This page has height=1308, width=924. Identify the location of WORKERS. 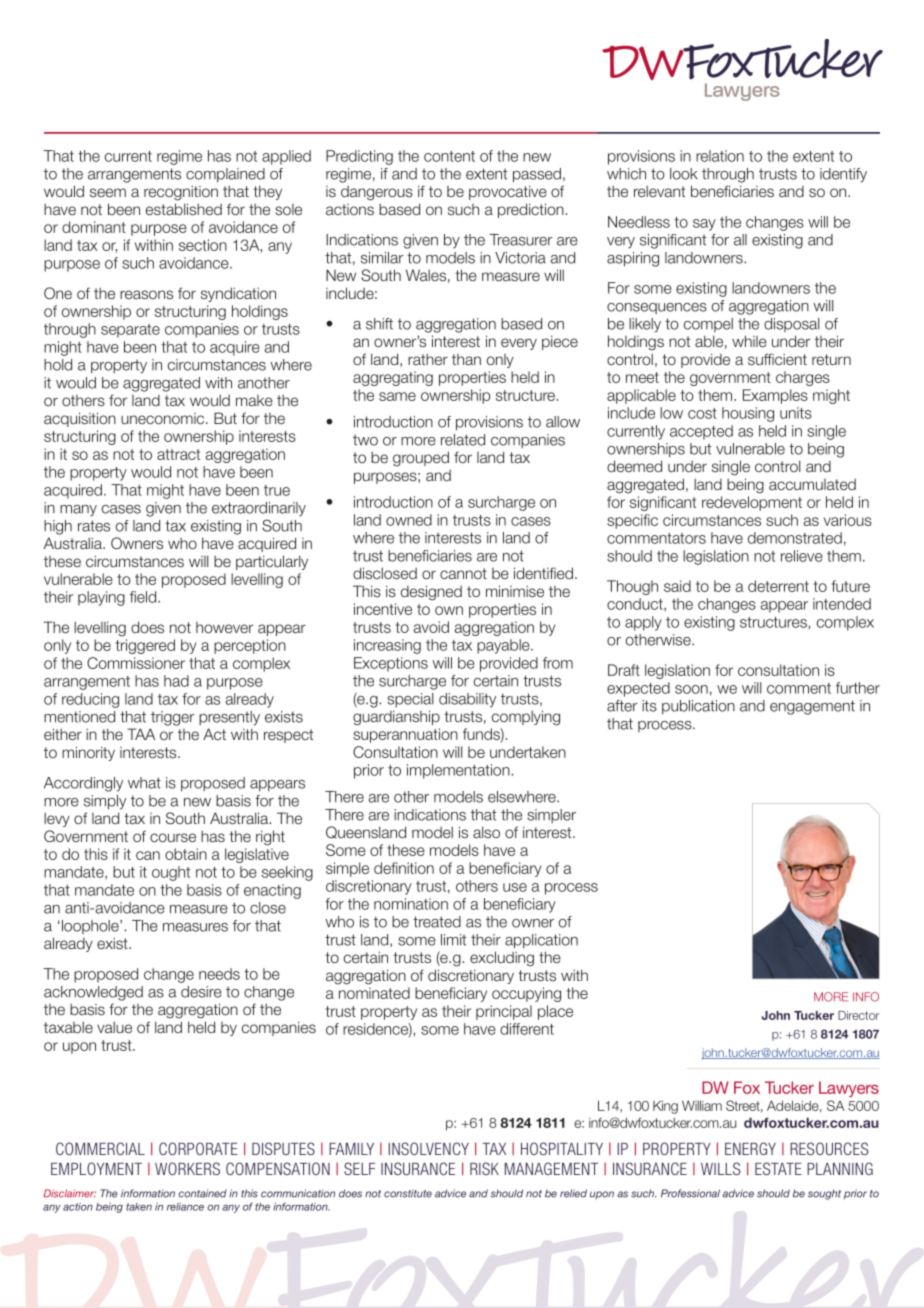
(187, 1168).
